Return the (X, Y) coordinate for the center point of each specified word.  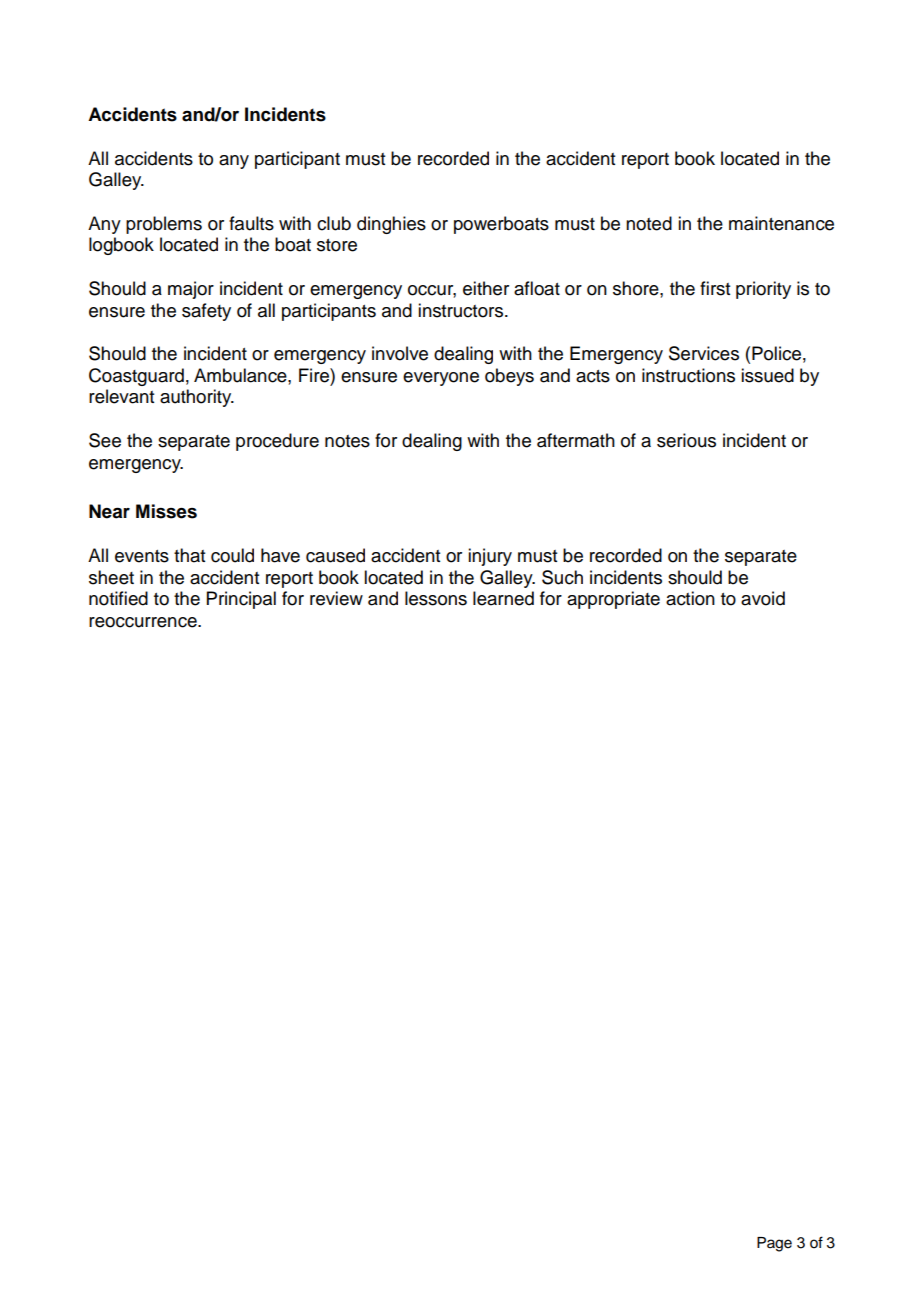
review (336, 598)
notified (118, 598)
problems (164, 225)
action (690, 598)
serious (686, 440)
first (715, 288)
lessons (436, 598)
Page (774, 1244)
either (486, 288)
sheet (111, 577)
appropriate (613, 600)
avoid (763, 598)
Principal (241, 600)
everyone (441, 379)
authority (197, 398)
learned (503, 598)
